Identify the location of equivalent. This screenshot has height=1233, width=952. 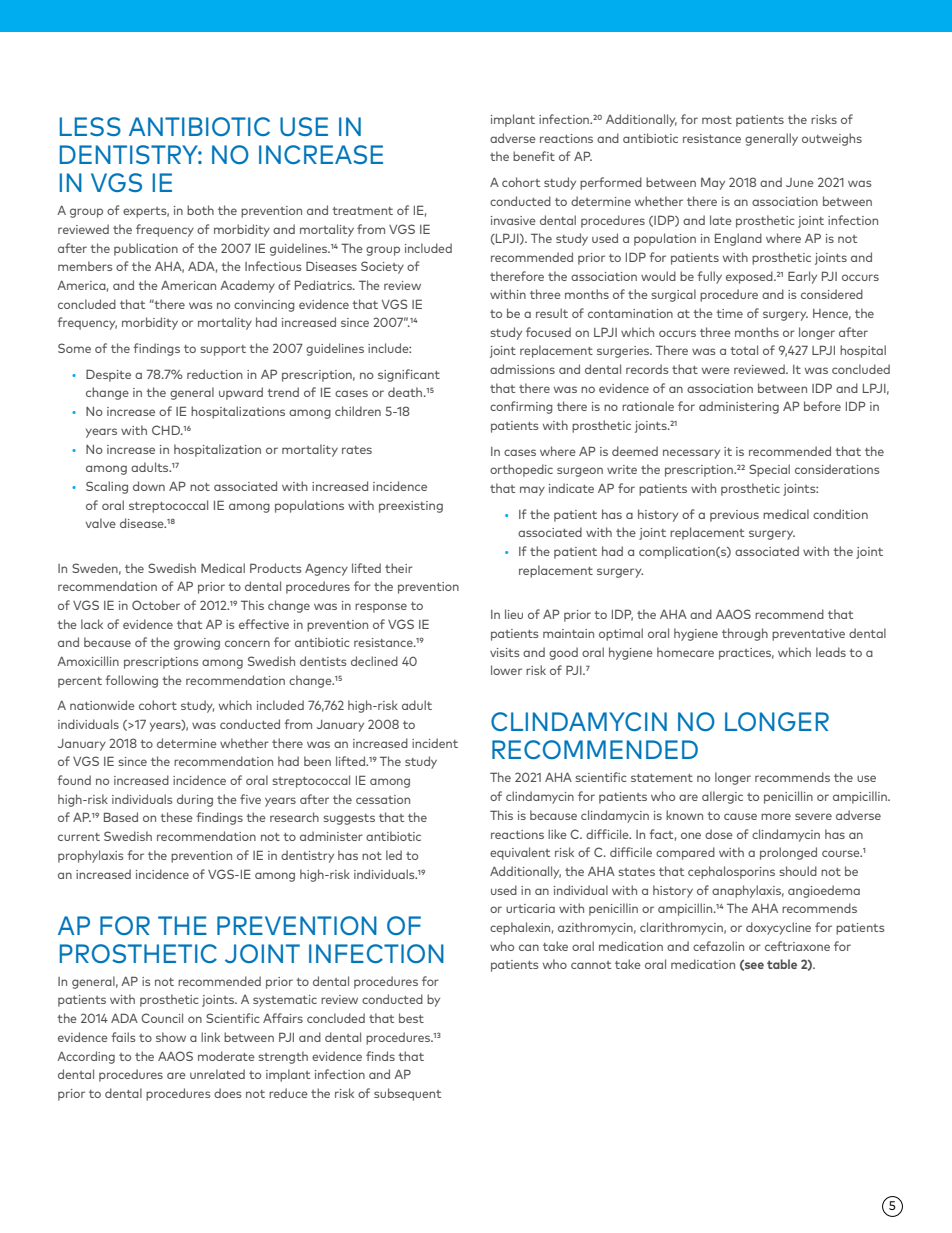
(520, 853).
